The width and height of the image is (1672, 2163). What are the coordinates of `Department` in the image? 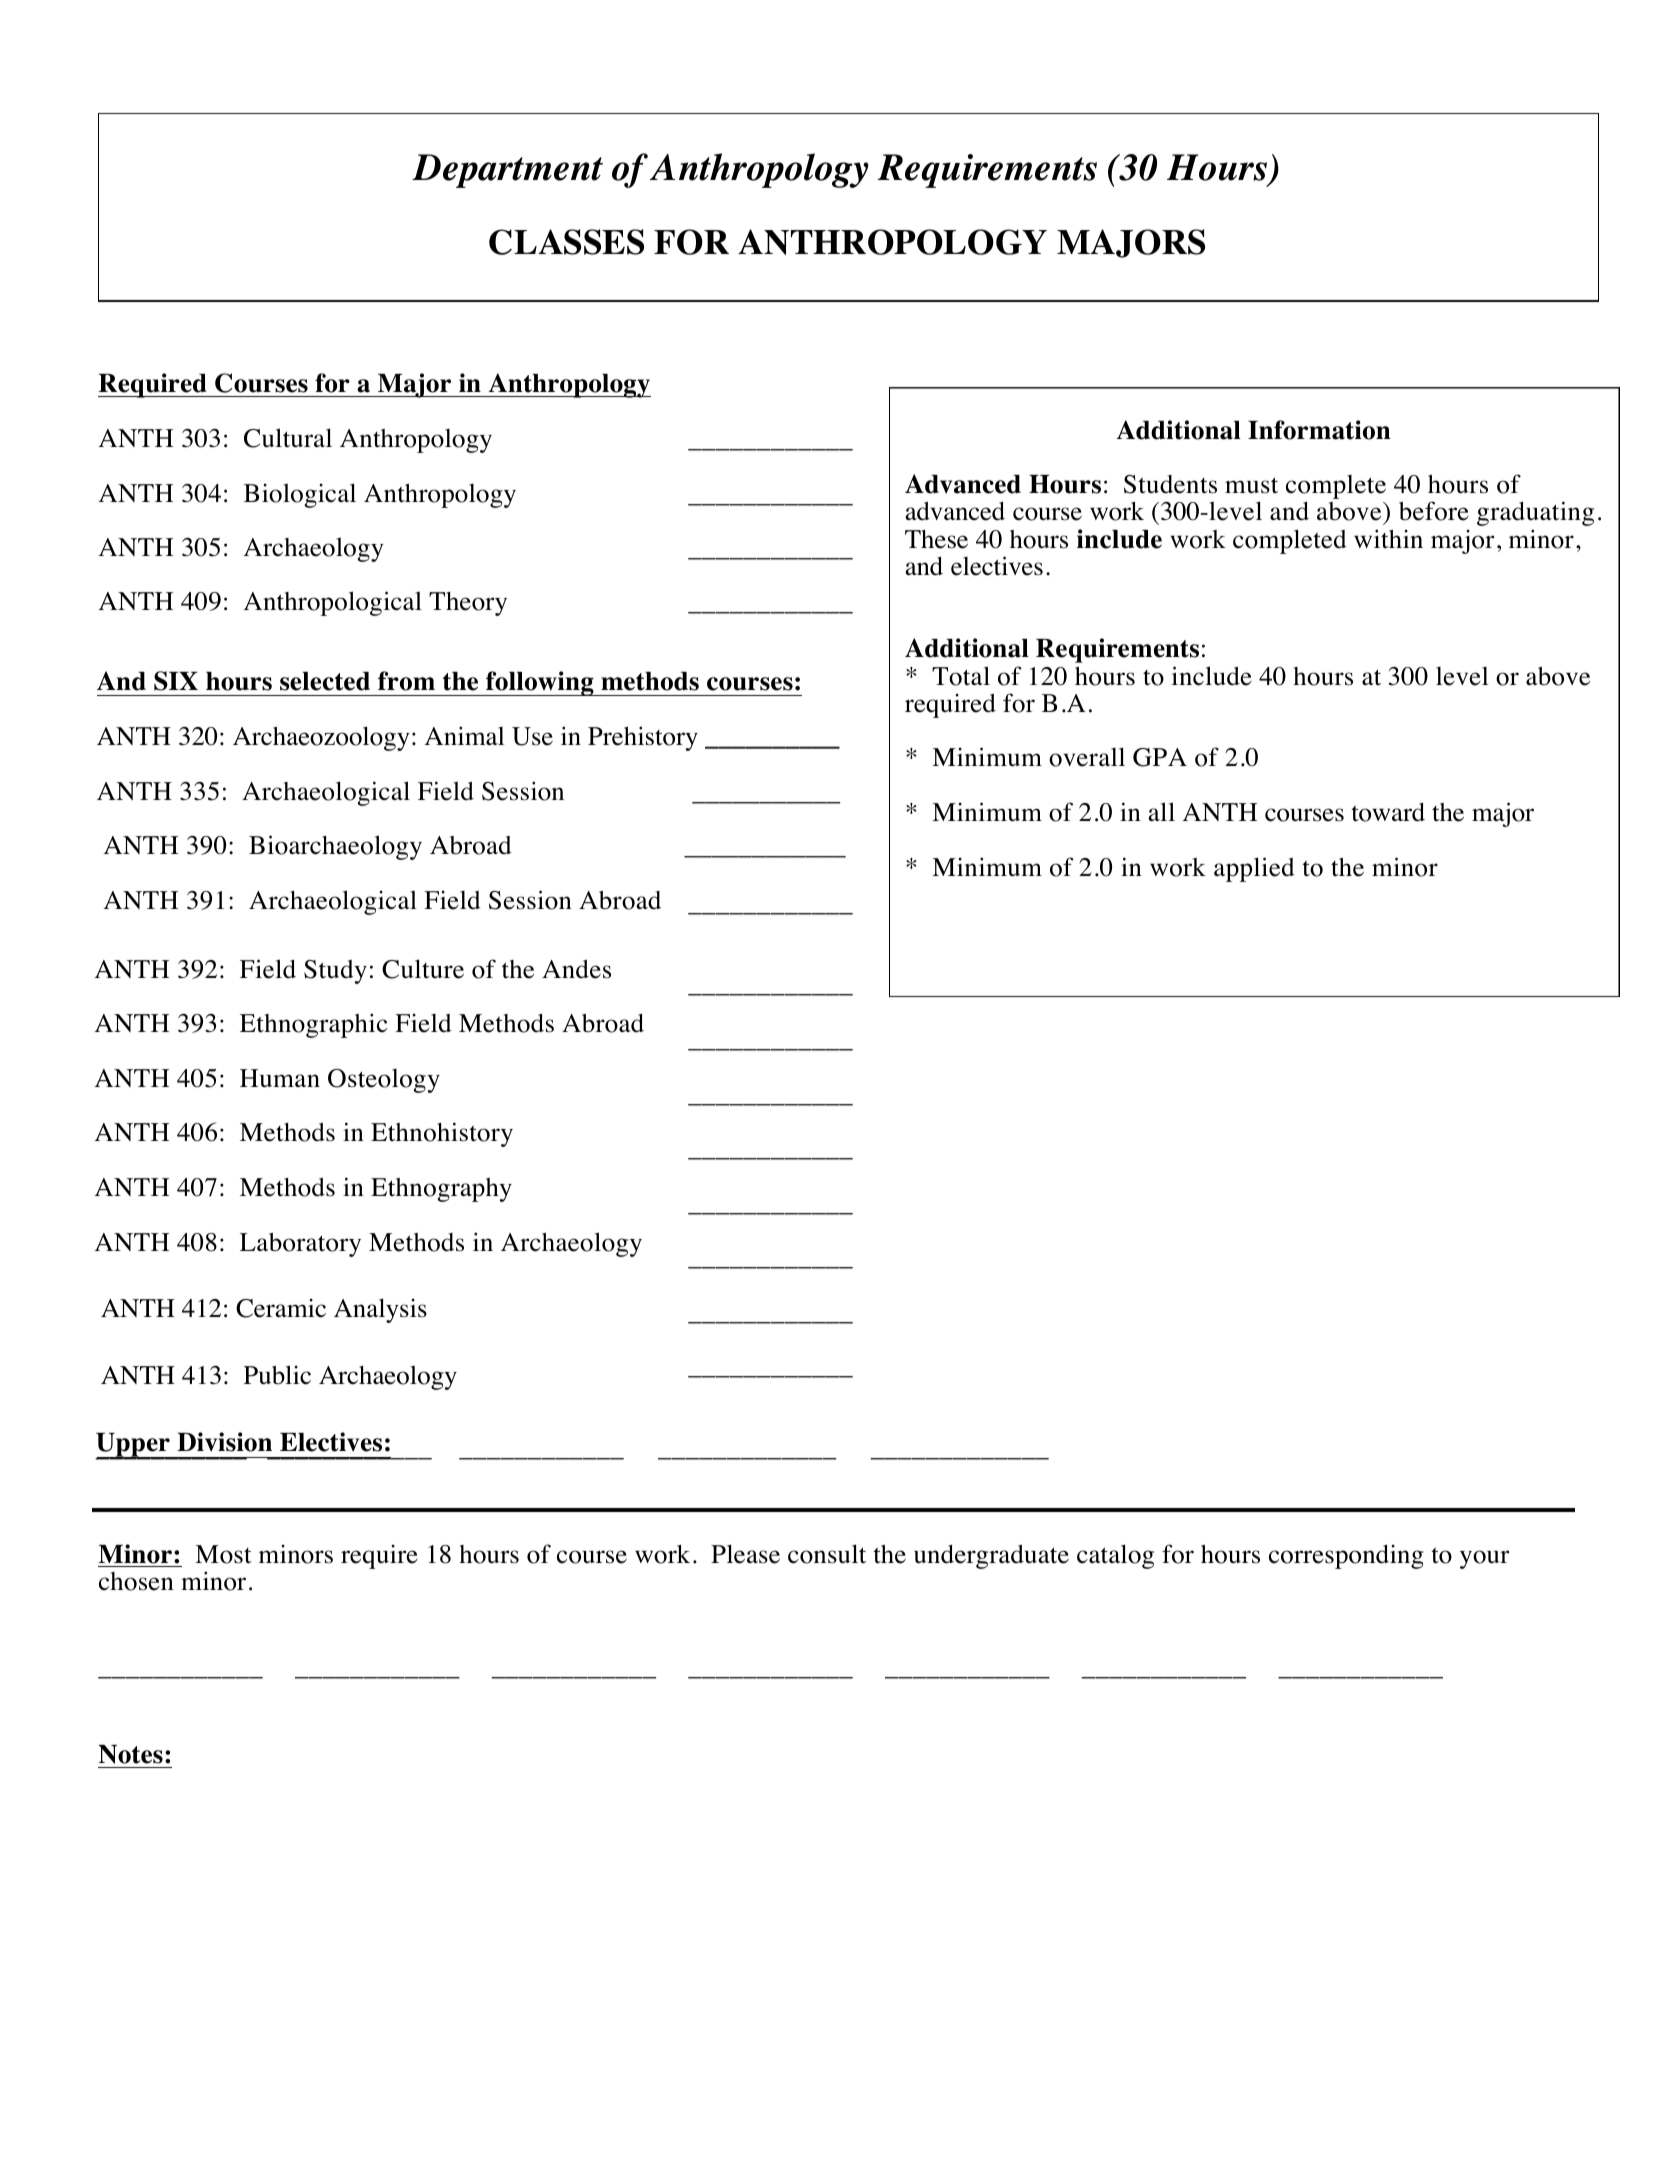 It's located at (507, 171).
